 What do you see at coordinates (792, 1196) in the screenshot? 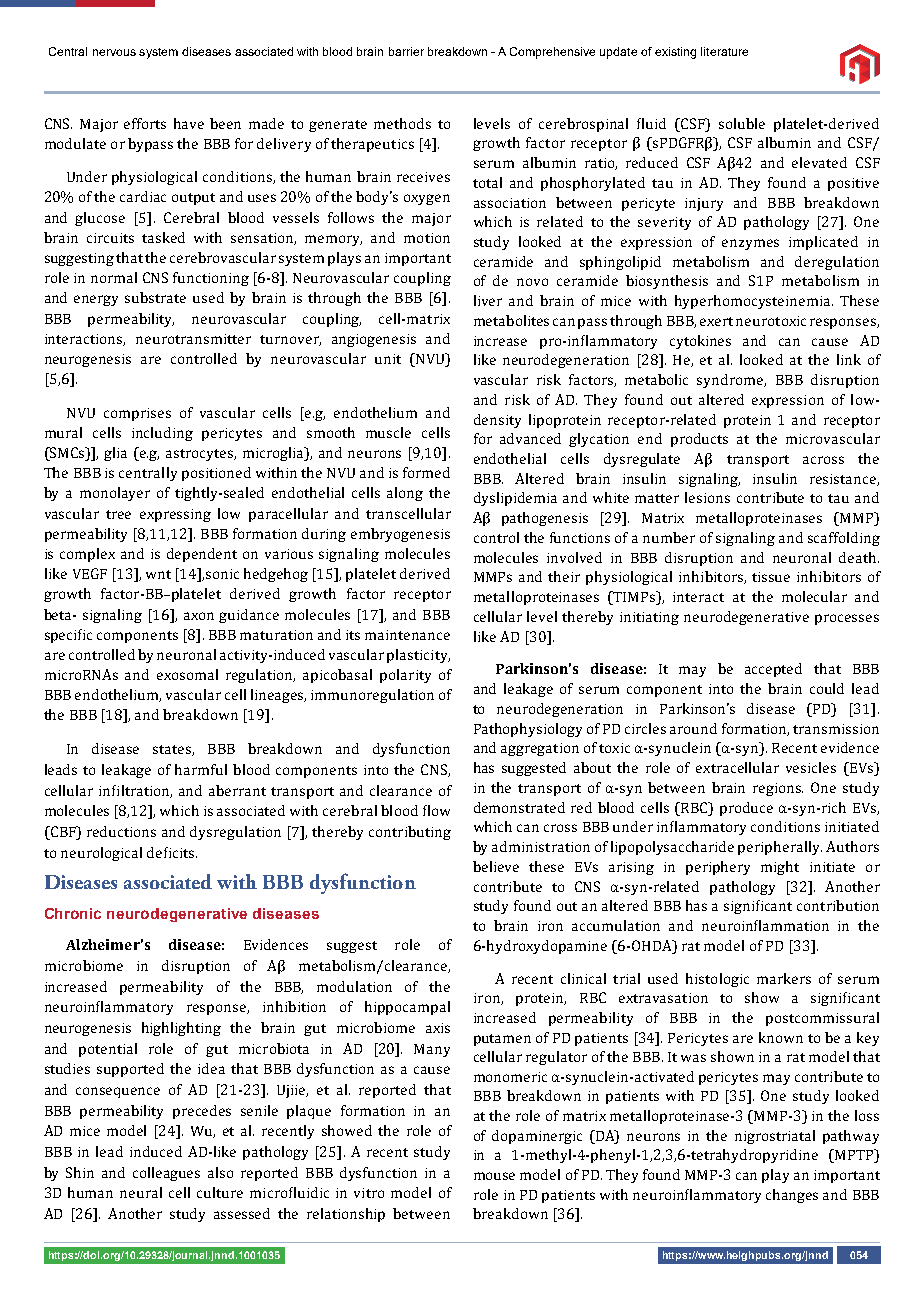
I see `changes` at bounding box center [792, 1196].
